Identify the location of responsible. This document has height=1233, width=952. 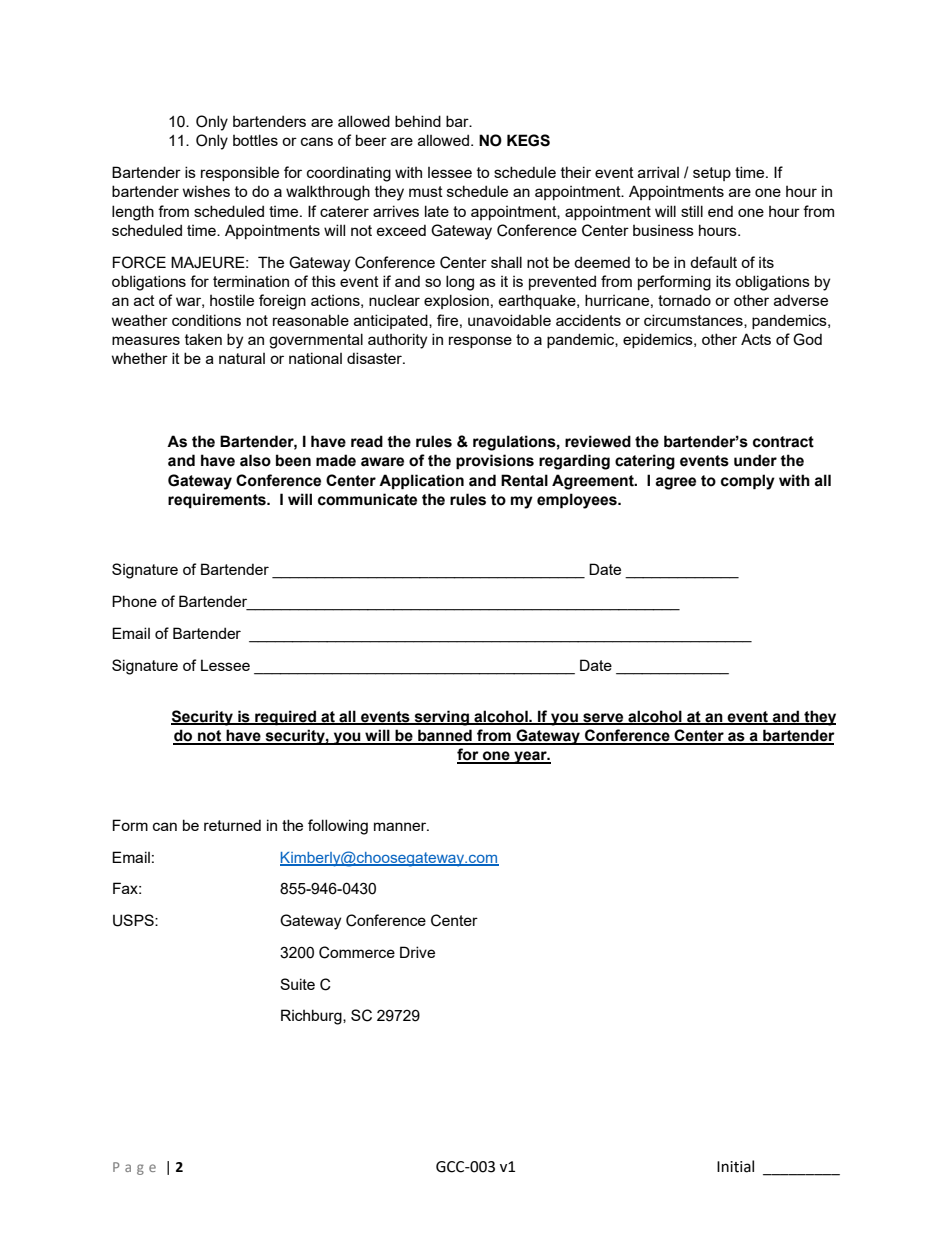
(240, 173).
